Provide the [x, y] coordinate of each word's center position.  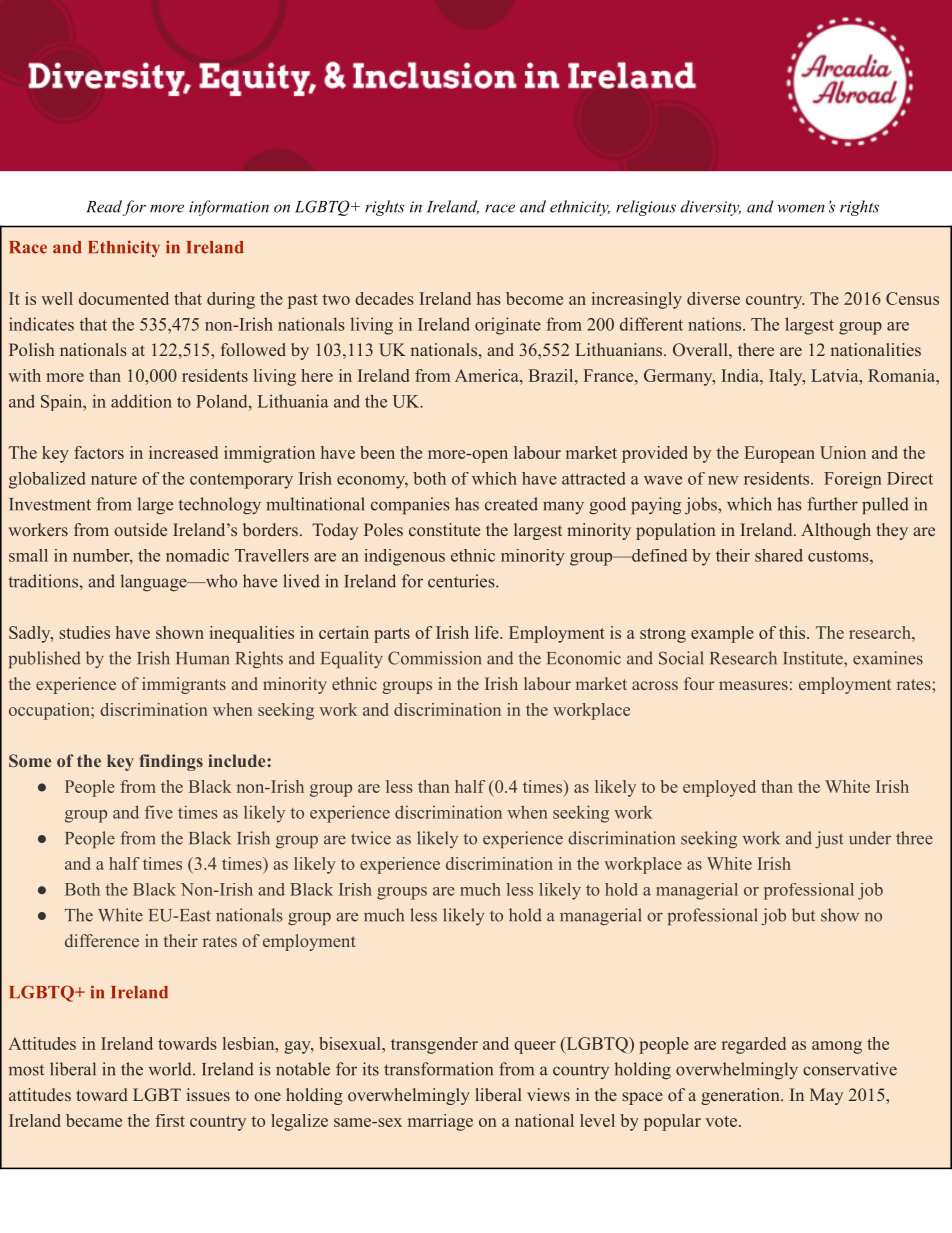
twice [371, 838]
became [94, 1120]
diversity [711, 208]
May [826, 1096]
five [159, 812]
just [829, 839]
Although [836, 531]
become [534, 298]
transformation [438, 1069]
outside [140, 529]
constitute [444, 529]
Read [104, 206]
